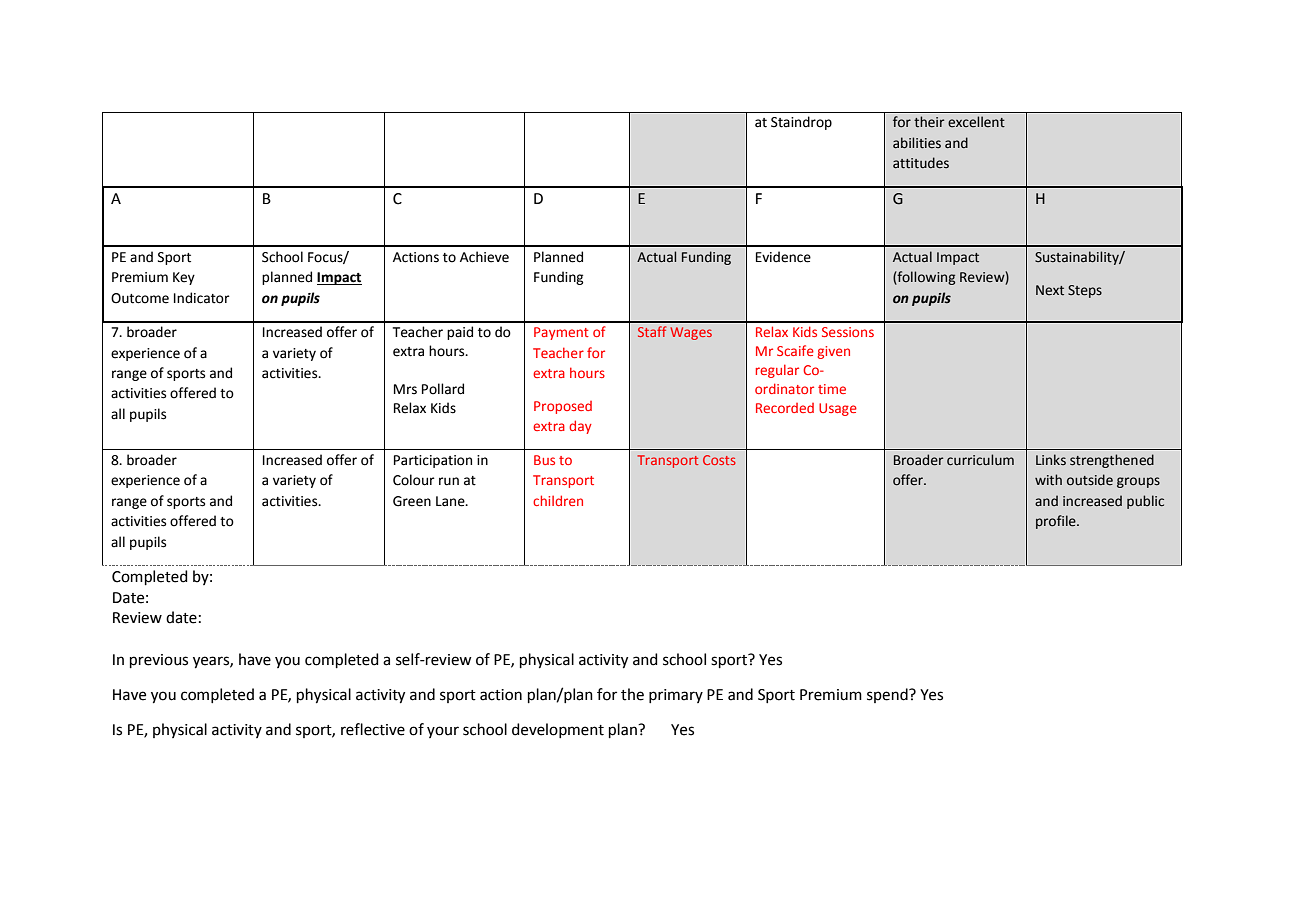  What do you see at coordinates (976, 122) in the image?
I see `excellent` at bounding box center [976, 122].
